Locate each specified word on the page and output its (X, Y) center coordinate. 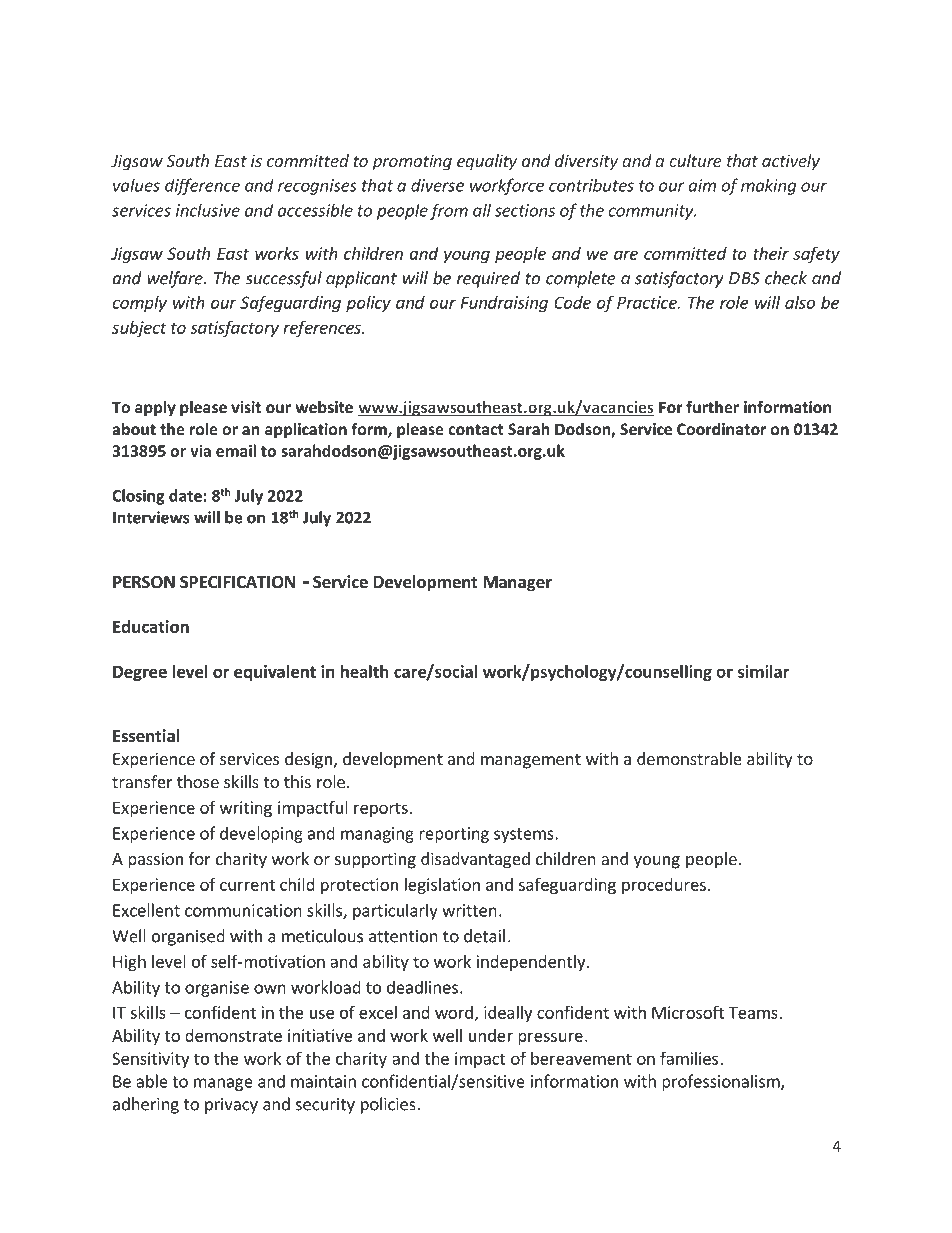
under (491, 1035)
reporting (454, 835)
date (185, 495)
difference (202, 186)
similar (763, 671)
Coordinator (721, 429)
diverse (437, 185)
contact (476, 429)
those (198, 781)
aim (702, 185)
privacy (231, 1106)
